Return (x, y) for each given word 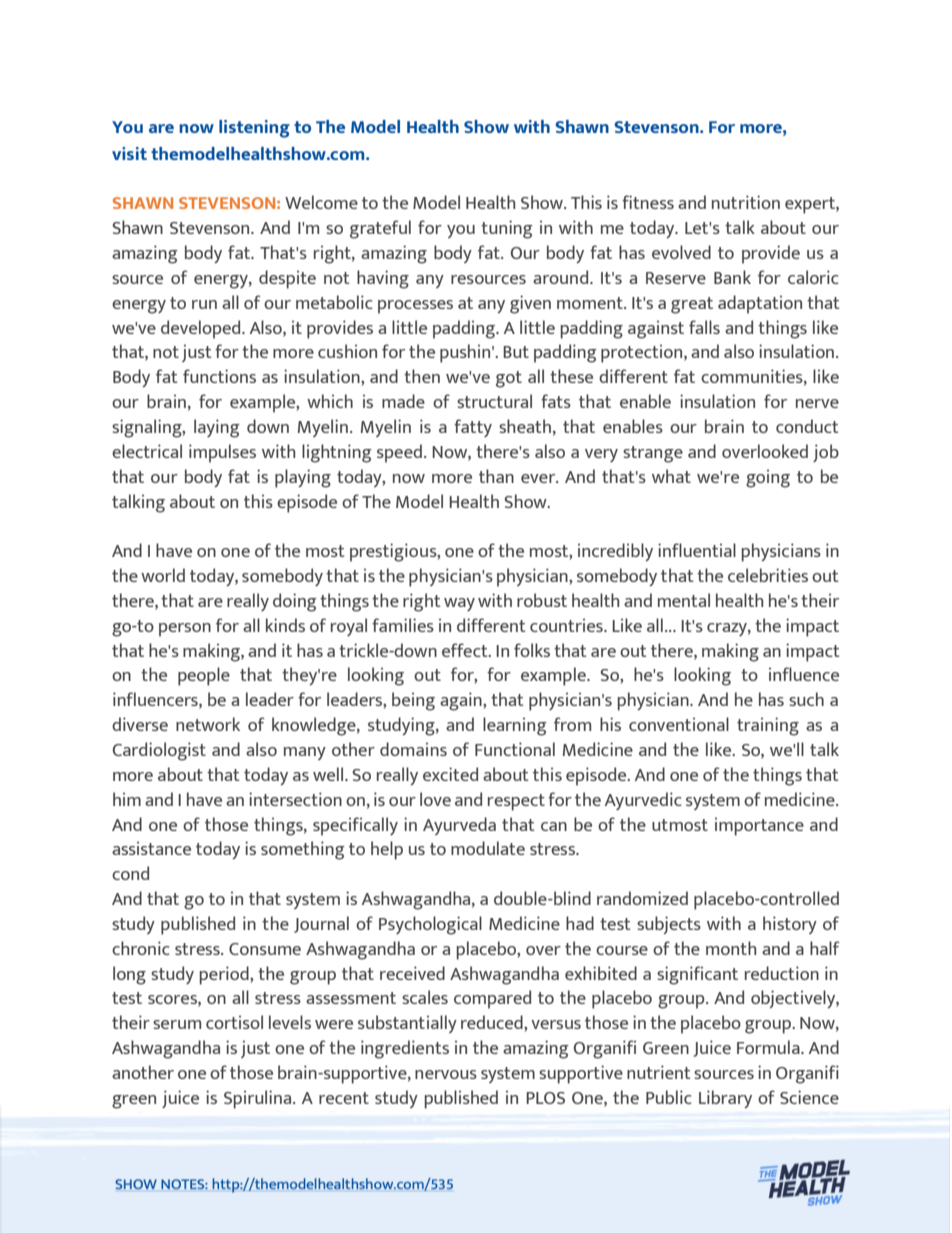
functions (219, 376)
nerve (817, 403)
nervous (446, 1074)
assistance (151, 848)
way (459, 604)
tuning (507, 229)
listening (254, 129)
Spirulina (259, 1099)
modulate (488, 848)
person (185, 630)
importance (759, 826)
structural (494, 401)
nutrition (746, 202)
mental (684, 600)
